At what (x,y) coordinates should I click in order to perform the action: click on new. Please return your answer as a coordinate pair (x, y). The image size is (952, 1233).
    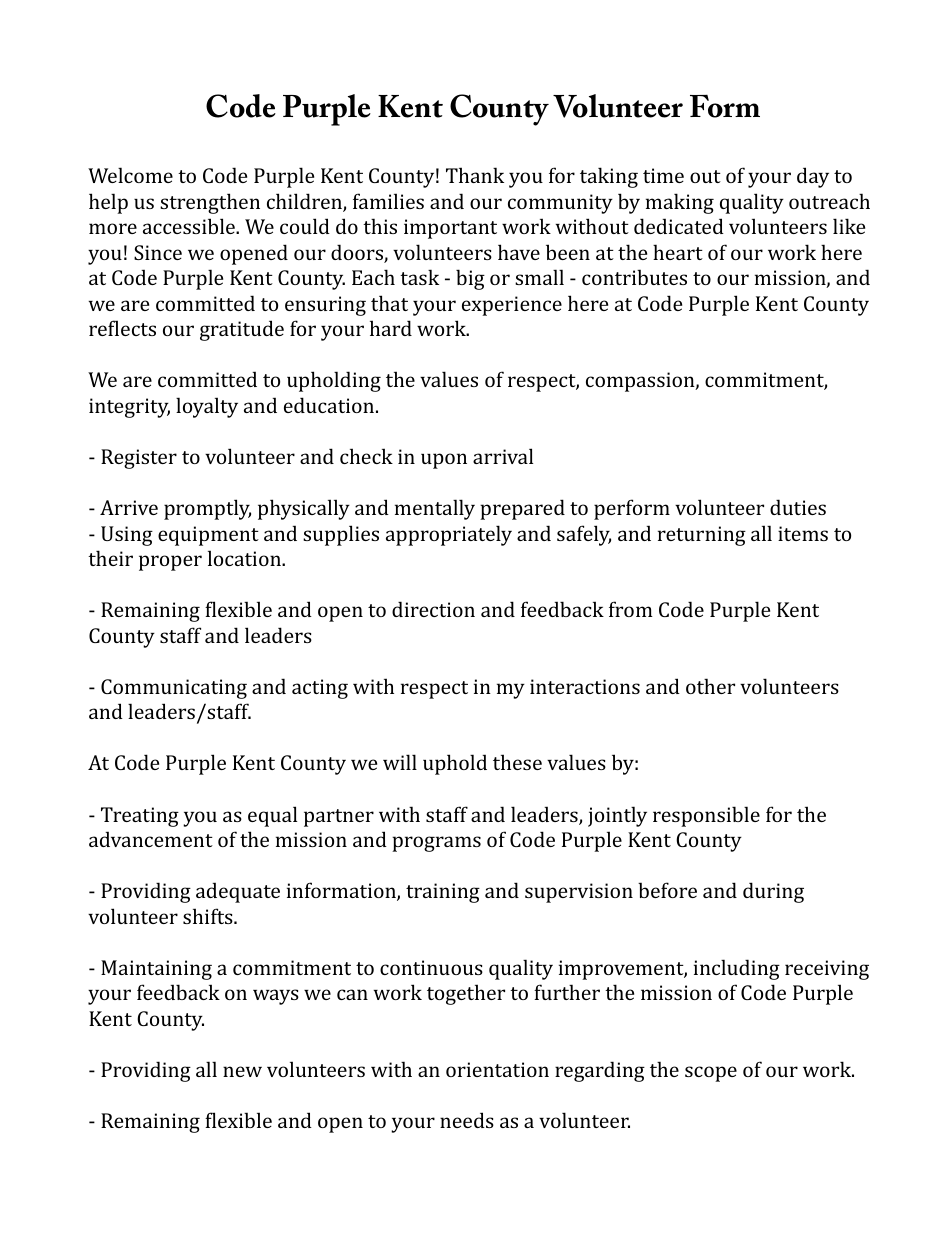
    Looking at the image, I should click on (242, 1071).
